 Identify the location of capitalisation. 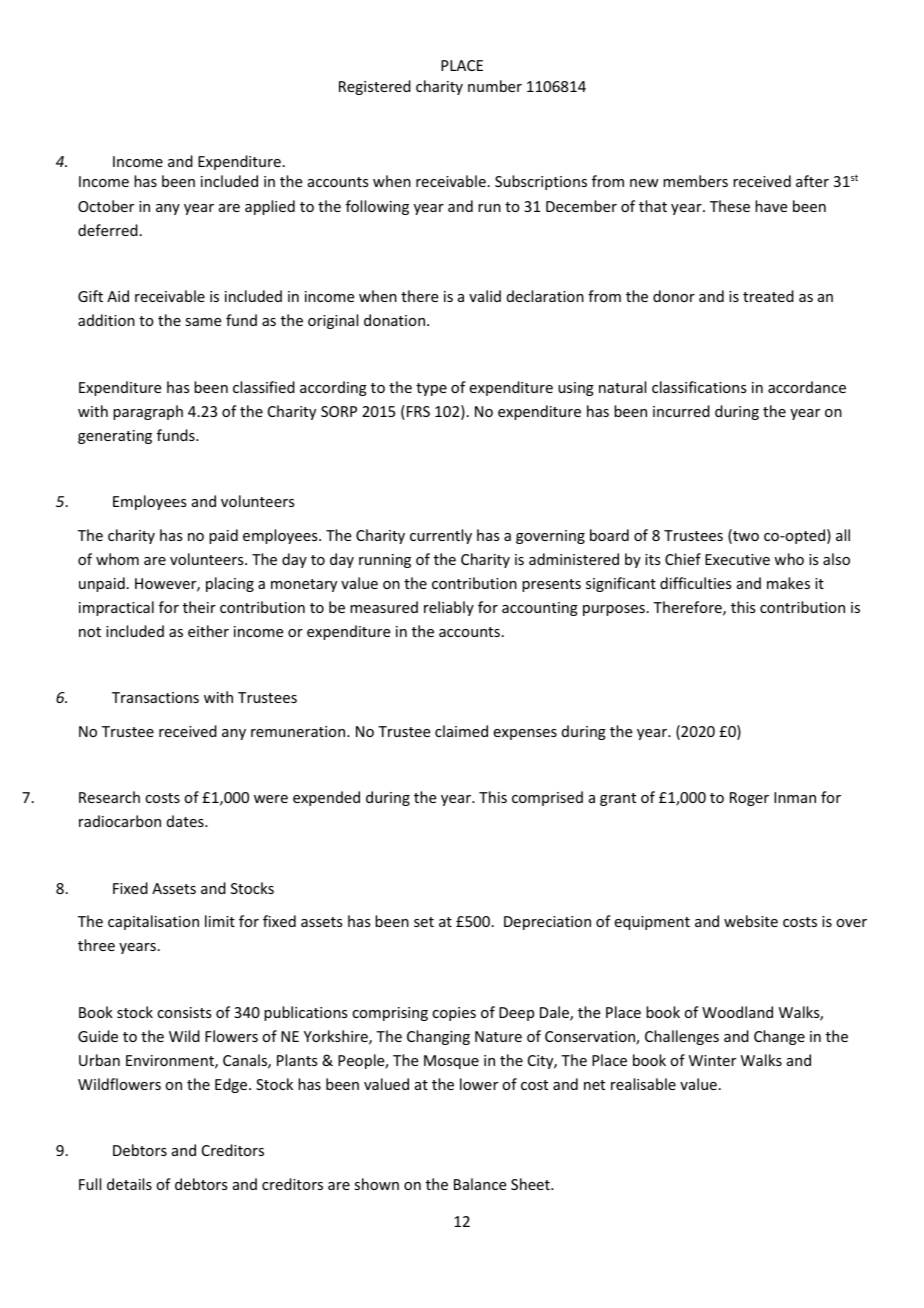
(153, 922).
